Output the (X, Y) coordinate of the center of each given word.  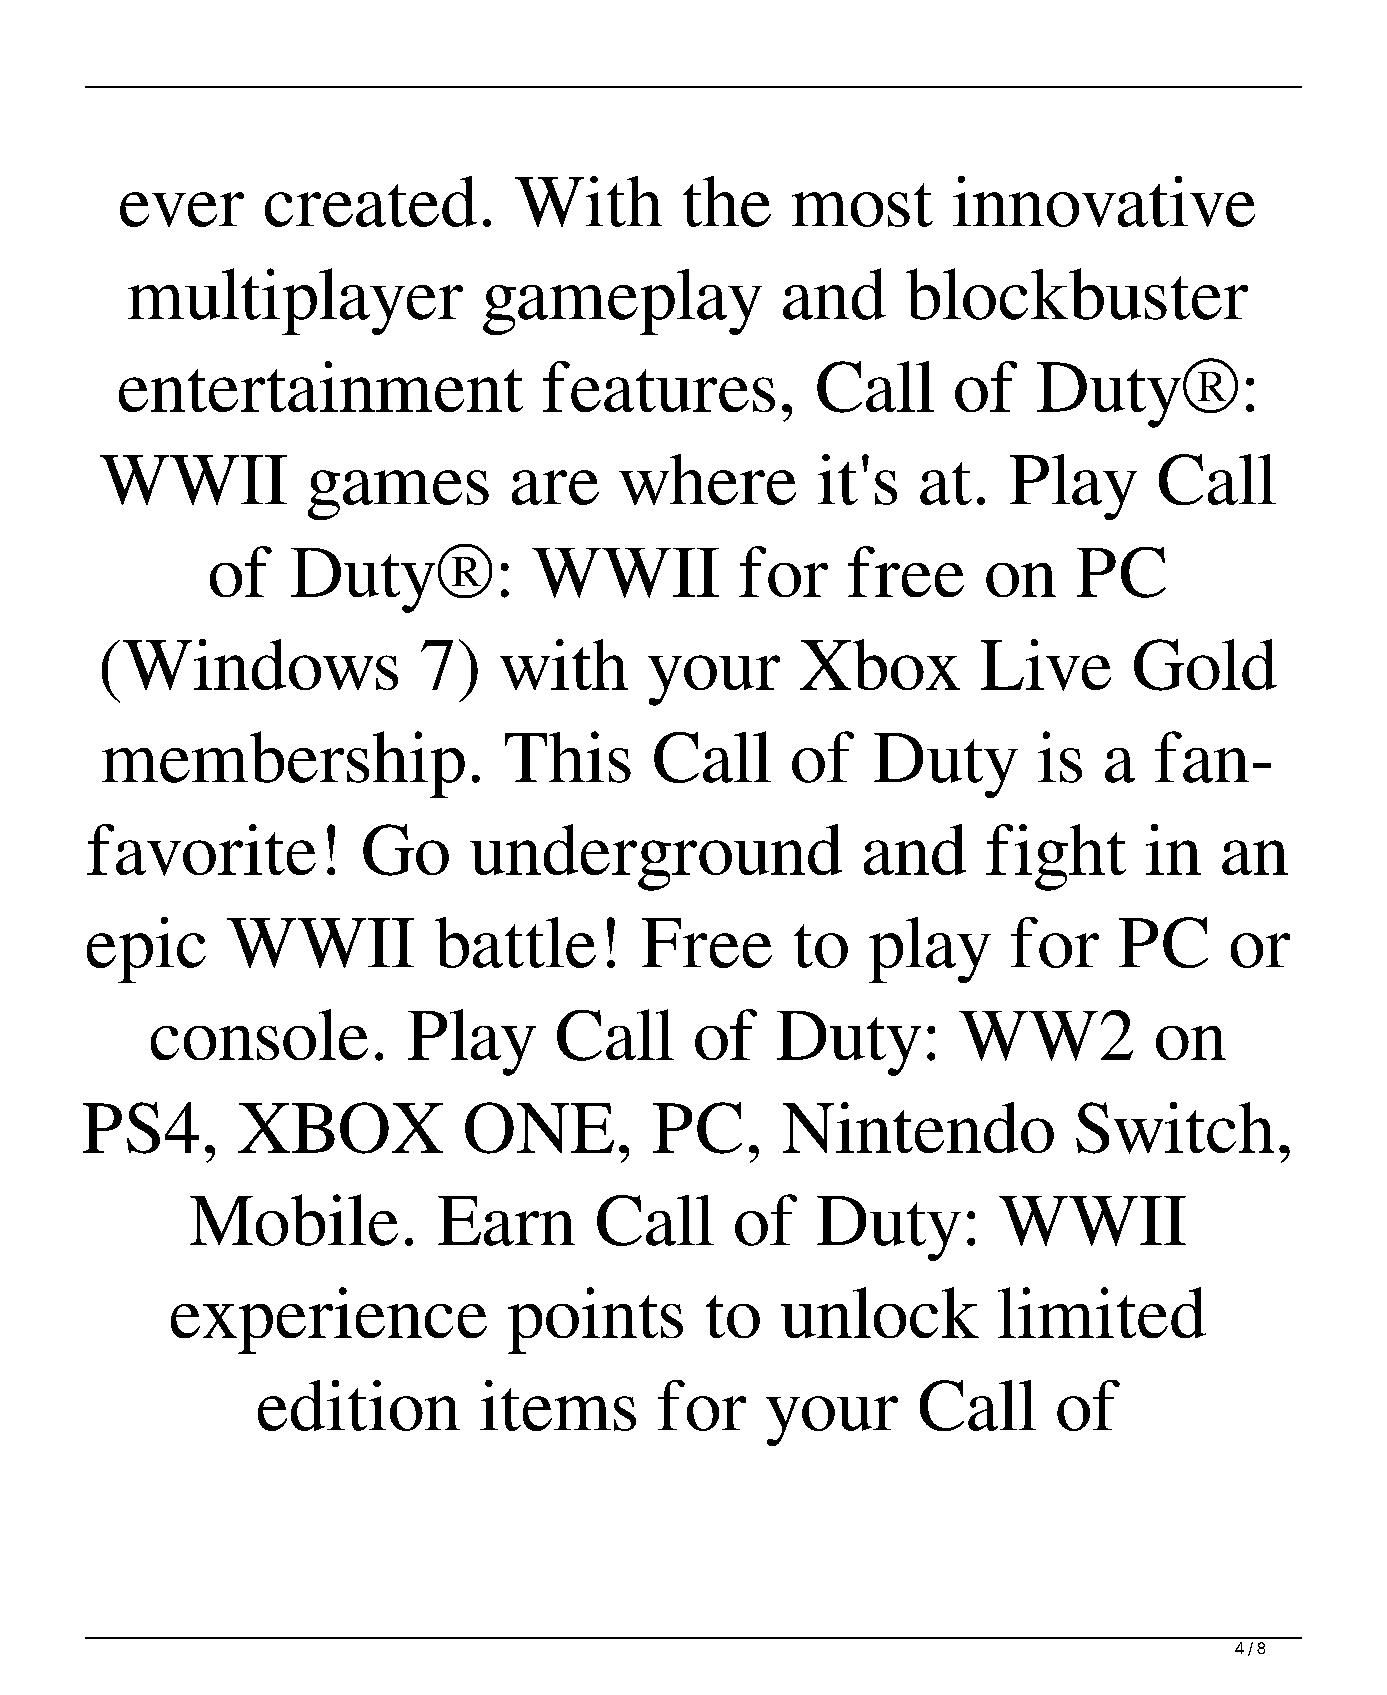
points (595, 1320)
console (259, 1034)
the (727, 201)
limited (1102, 1312)
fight (1056, 857)
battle (515, 942)
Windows (260, 664)
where (707, 479)
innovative (1104, 201)
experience (329, 1320)
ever (182, 209)
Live (1046, 665)
